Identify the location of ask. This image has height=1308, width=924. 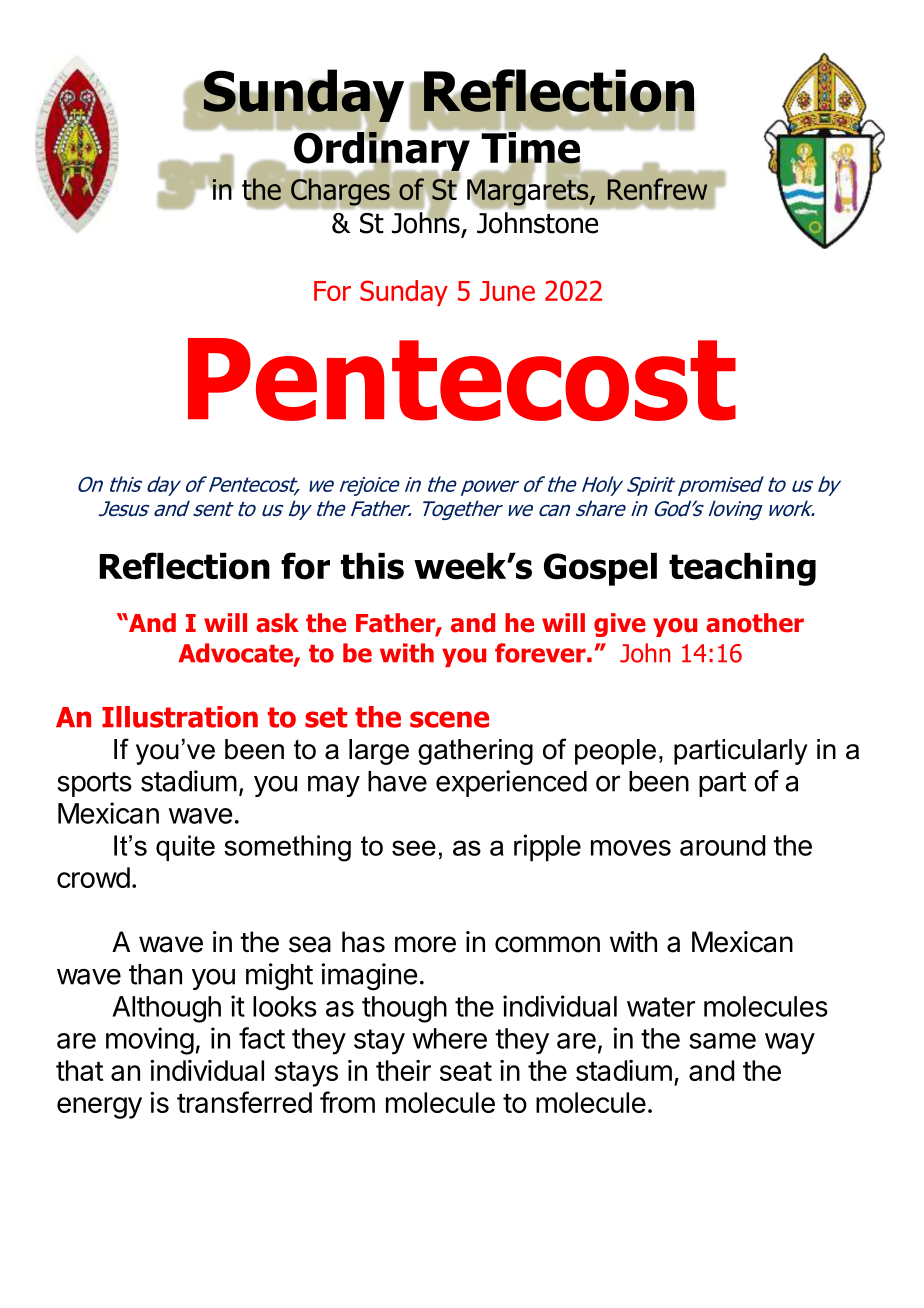
(277, 623).
